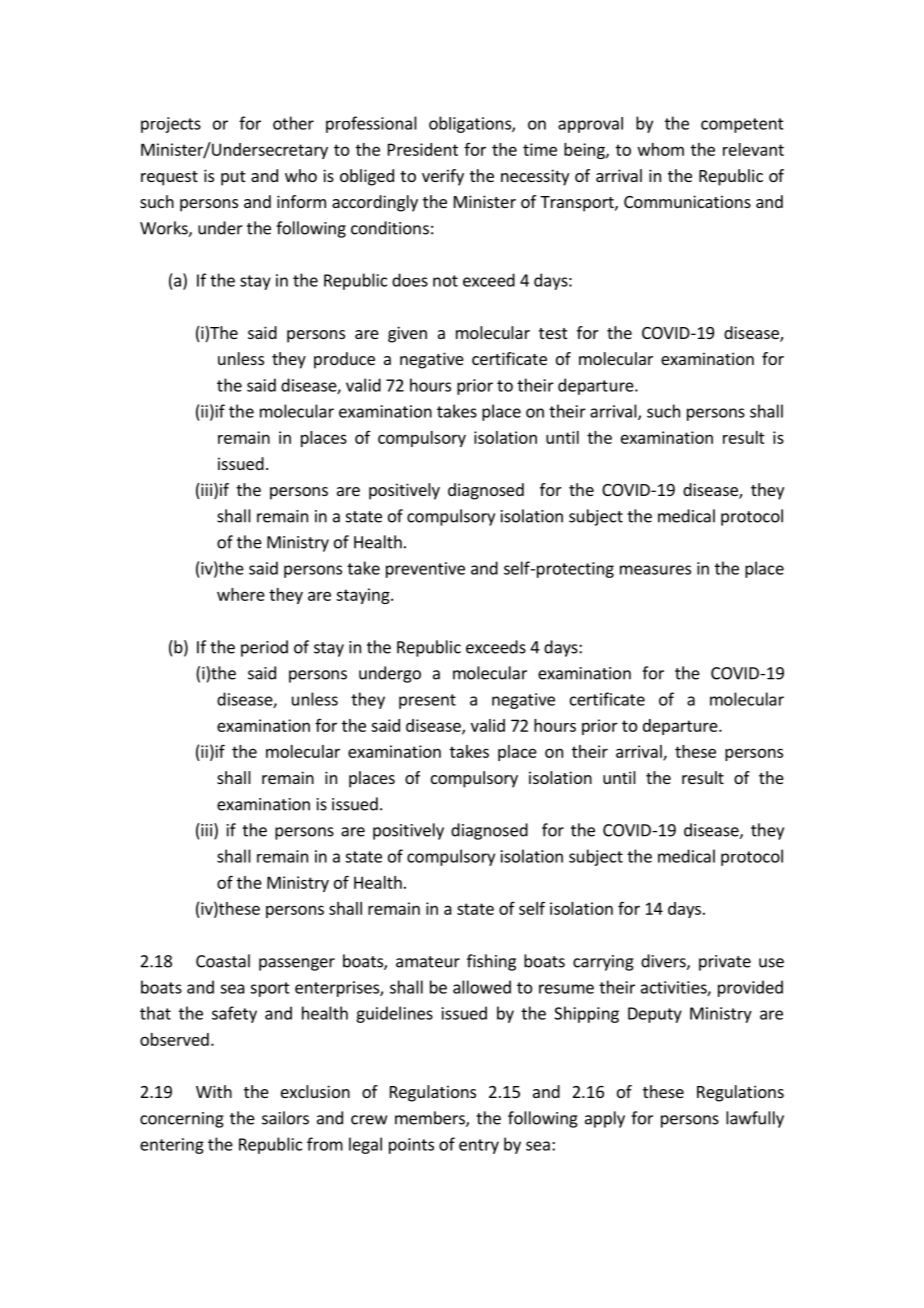 The height and width of the screenshot is (1308, 924). What do you see at coordinates (344, 360) in the screenshot?
I see `produce` at bounding box center [344, 360].
